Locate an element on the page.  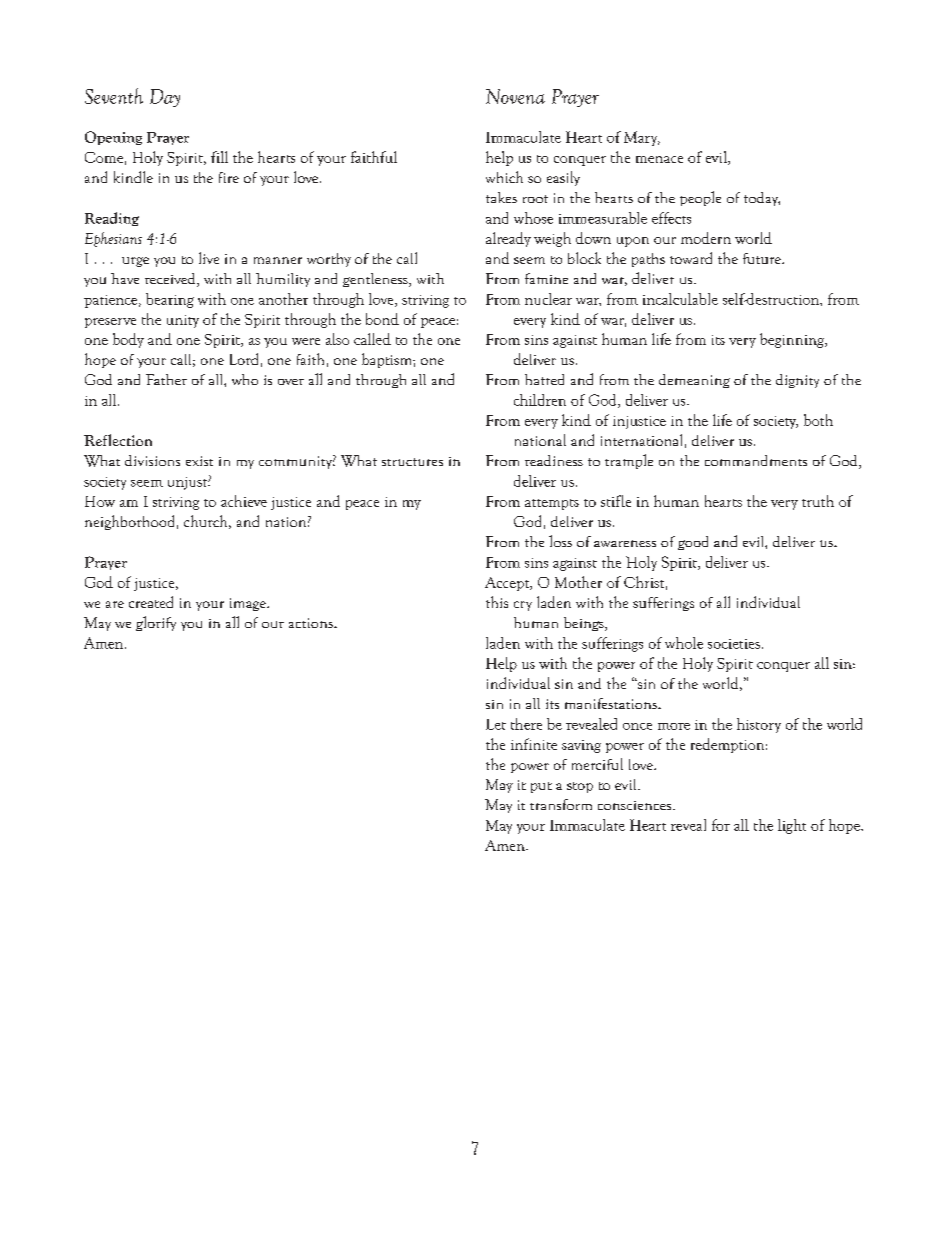
Mary is located at coordinates (642, 138).
